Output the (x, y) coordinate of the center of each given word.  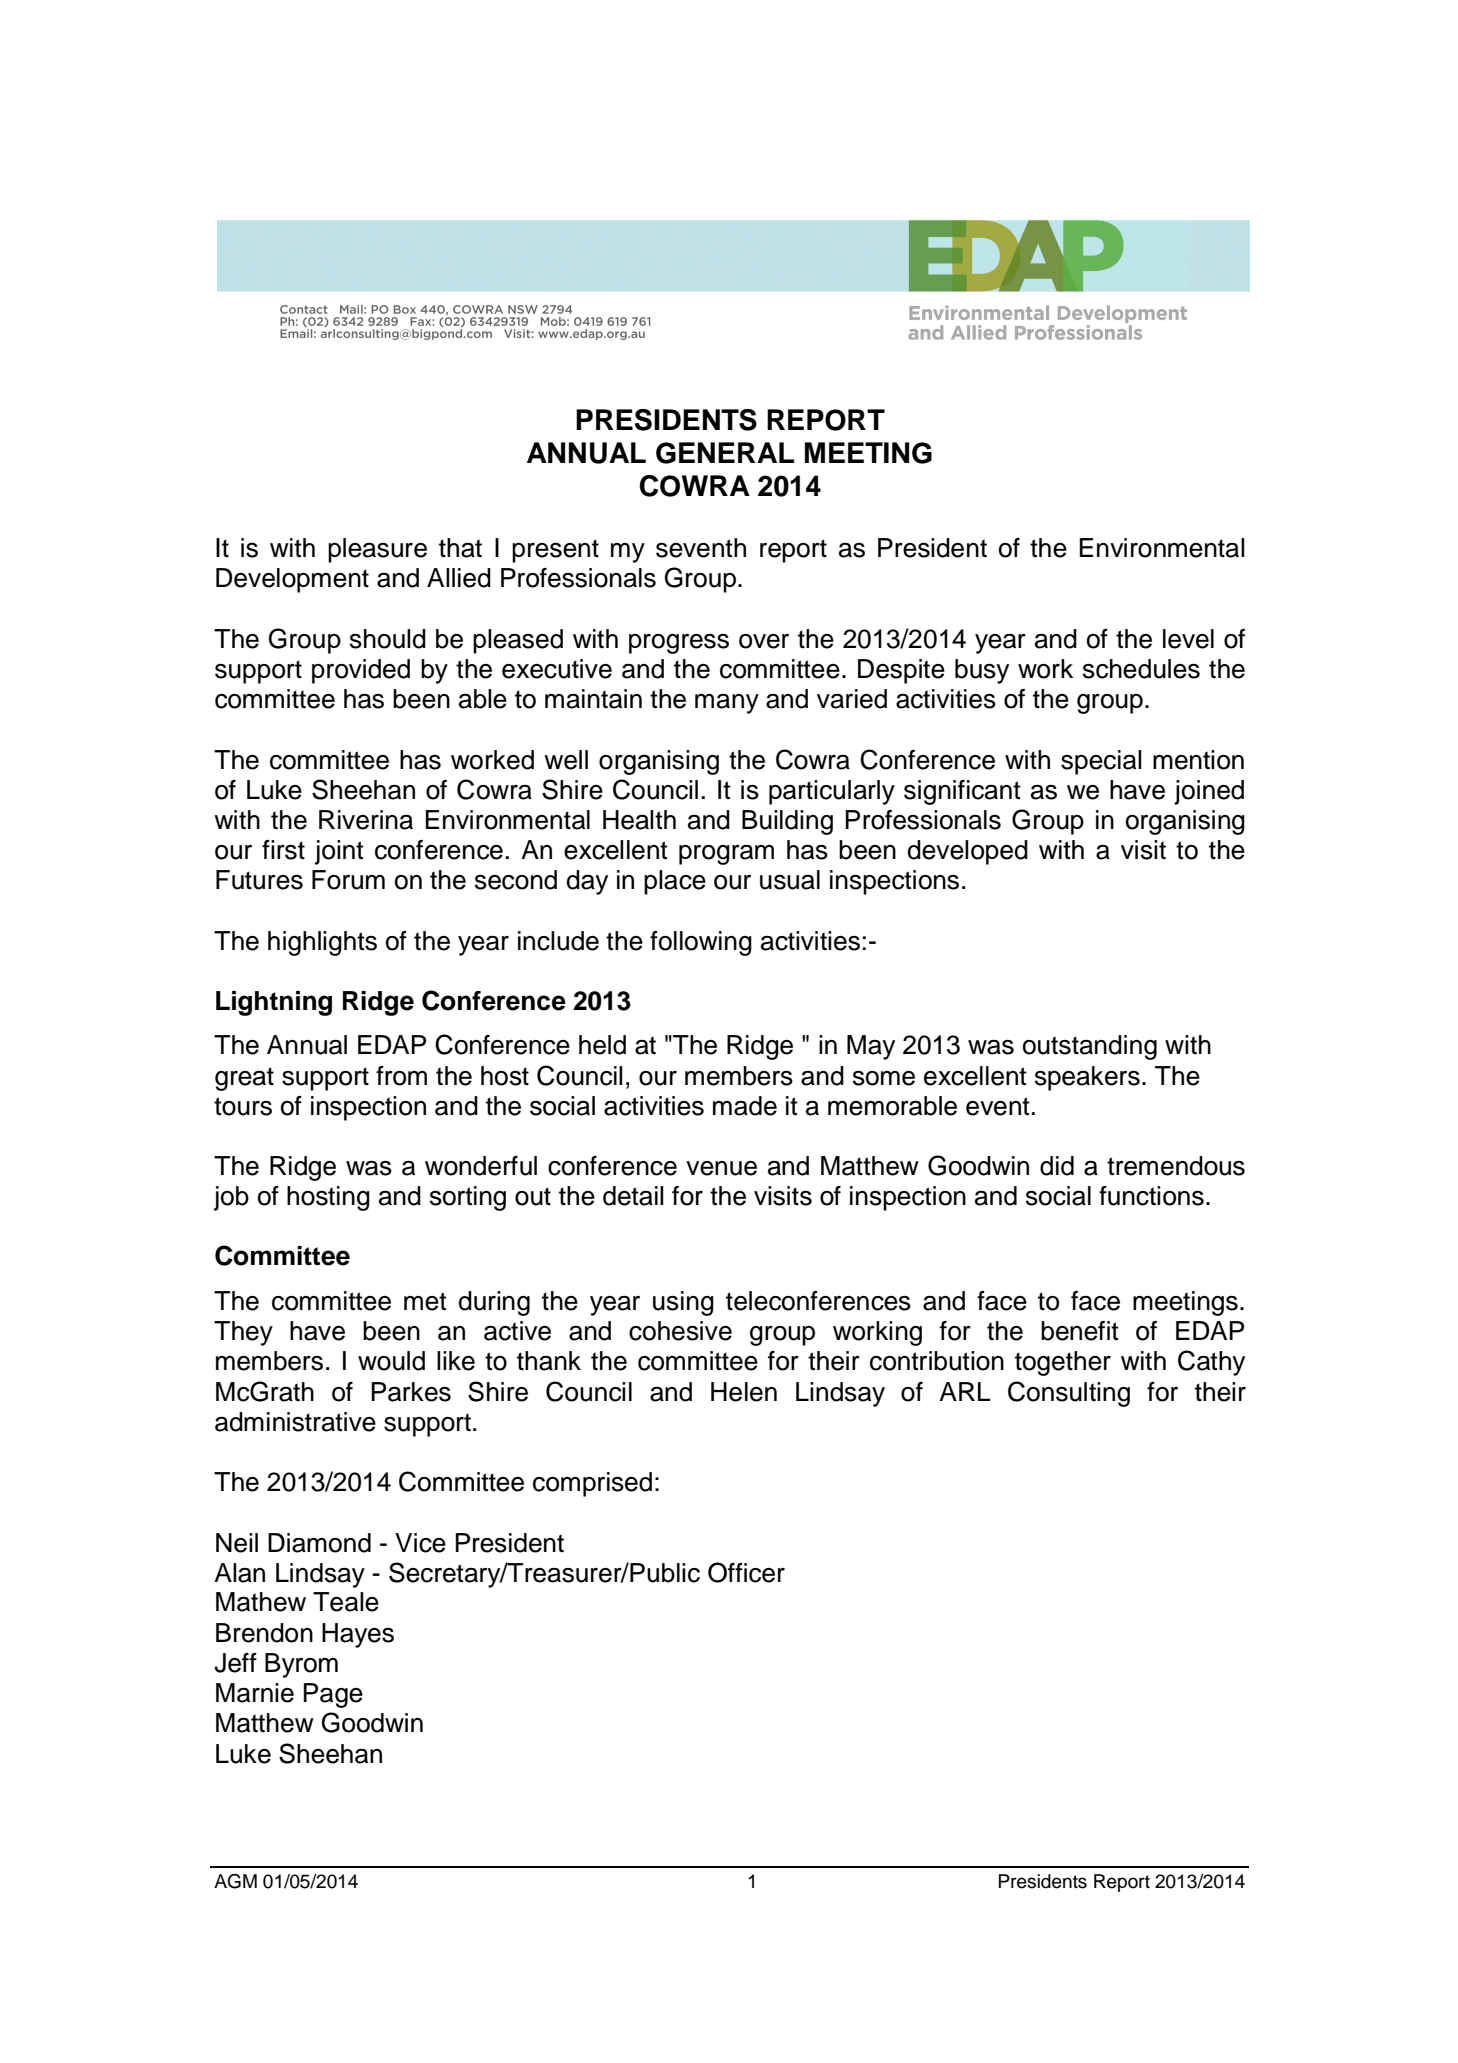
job (231, 1198)
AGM (235, 1881)
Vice (420, 1543)
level (1188, 639)
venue (721, 1168)
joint (339, 852)
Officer (746, 1572)
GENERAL (725, 453)
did (1057, 1166)
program (726, 855)
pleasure (377, 550)
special (1101, 762)
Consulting (1069, 1394)
